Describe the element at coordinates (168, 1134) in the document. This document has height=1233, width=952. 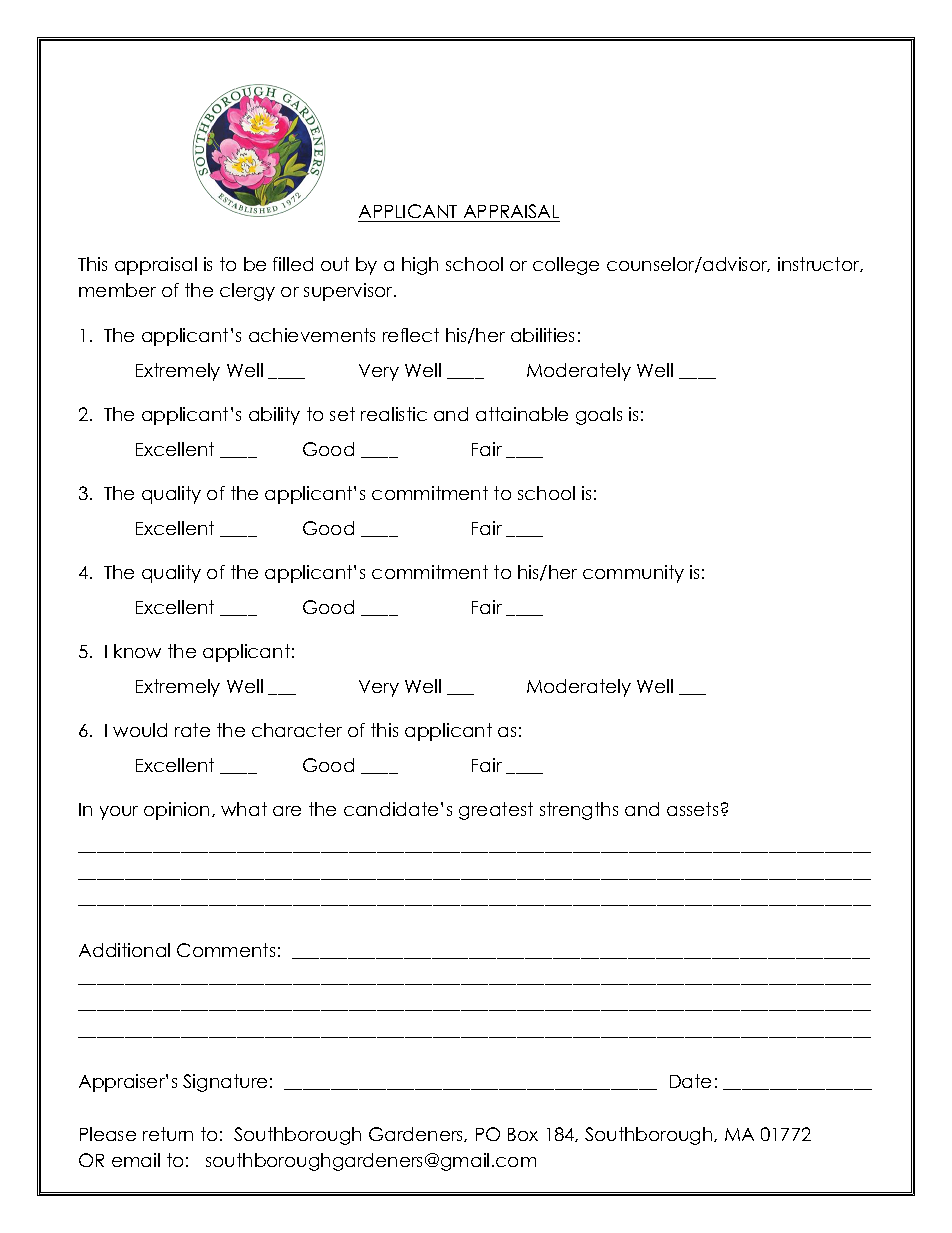
I see `return` at that location.
